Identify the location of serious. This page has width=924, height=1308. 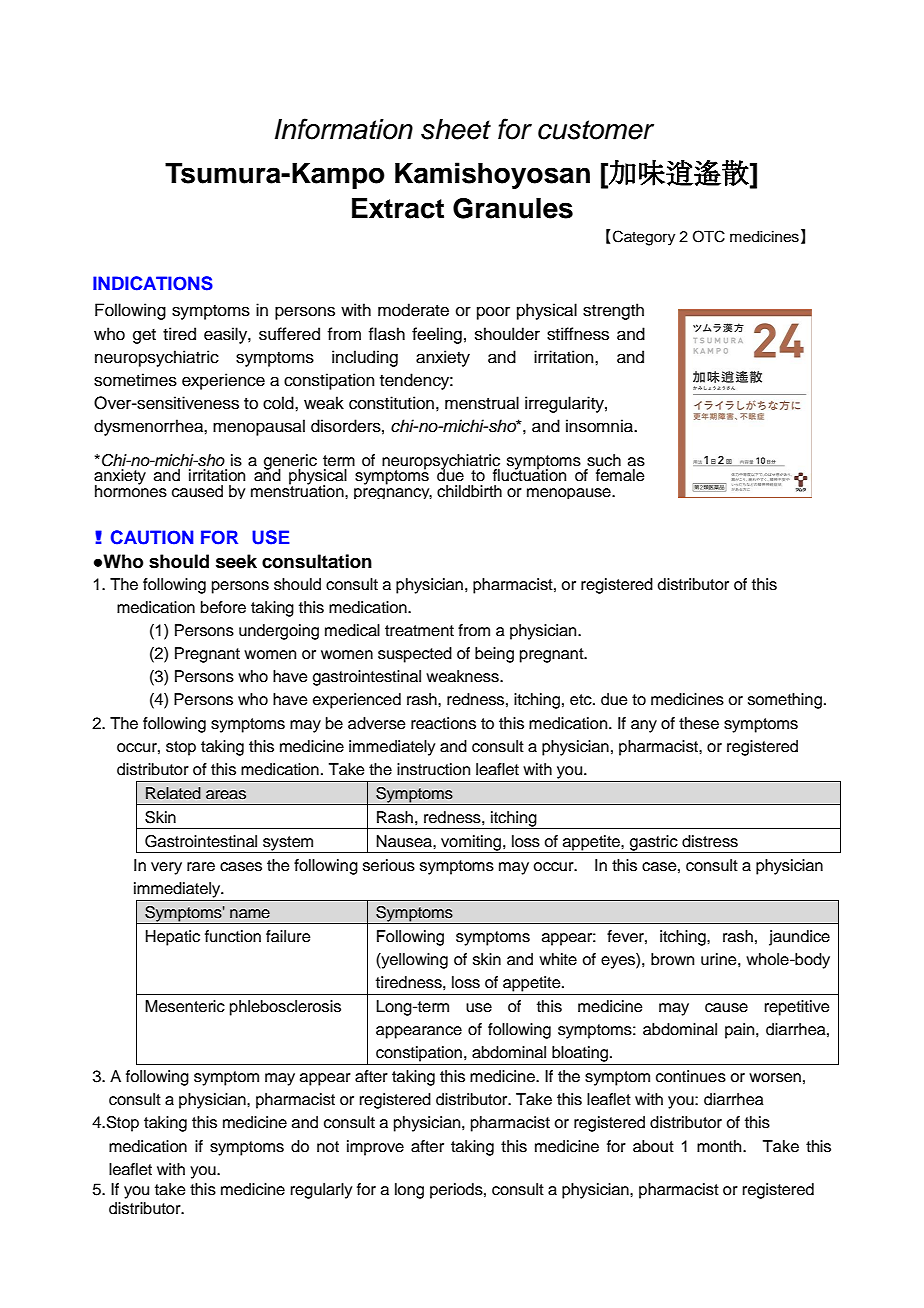
(389, 865).
